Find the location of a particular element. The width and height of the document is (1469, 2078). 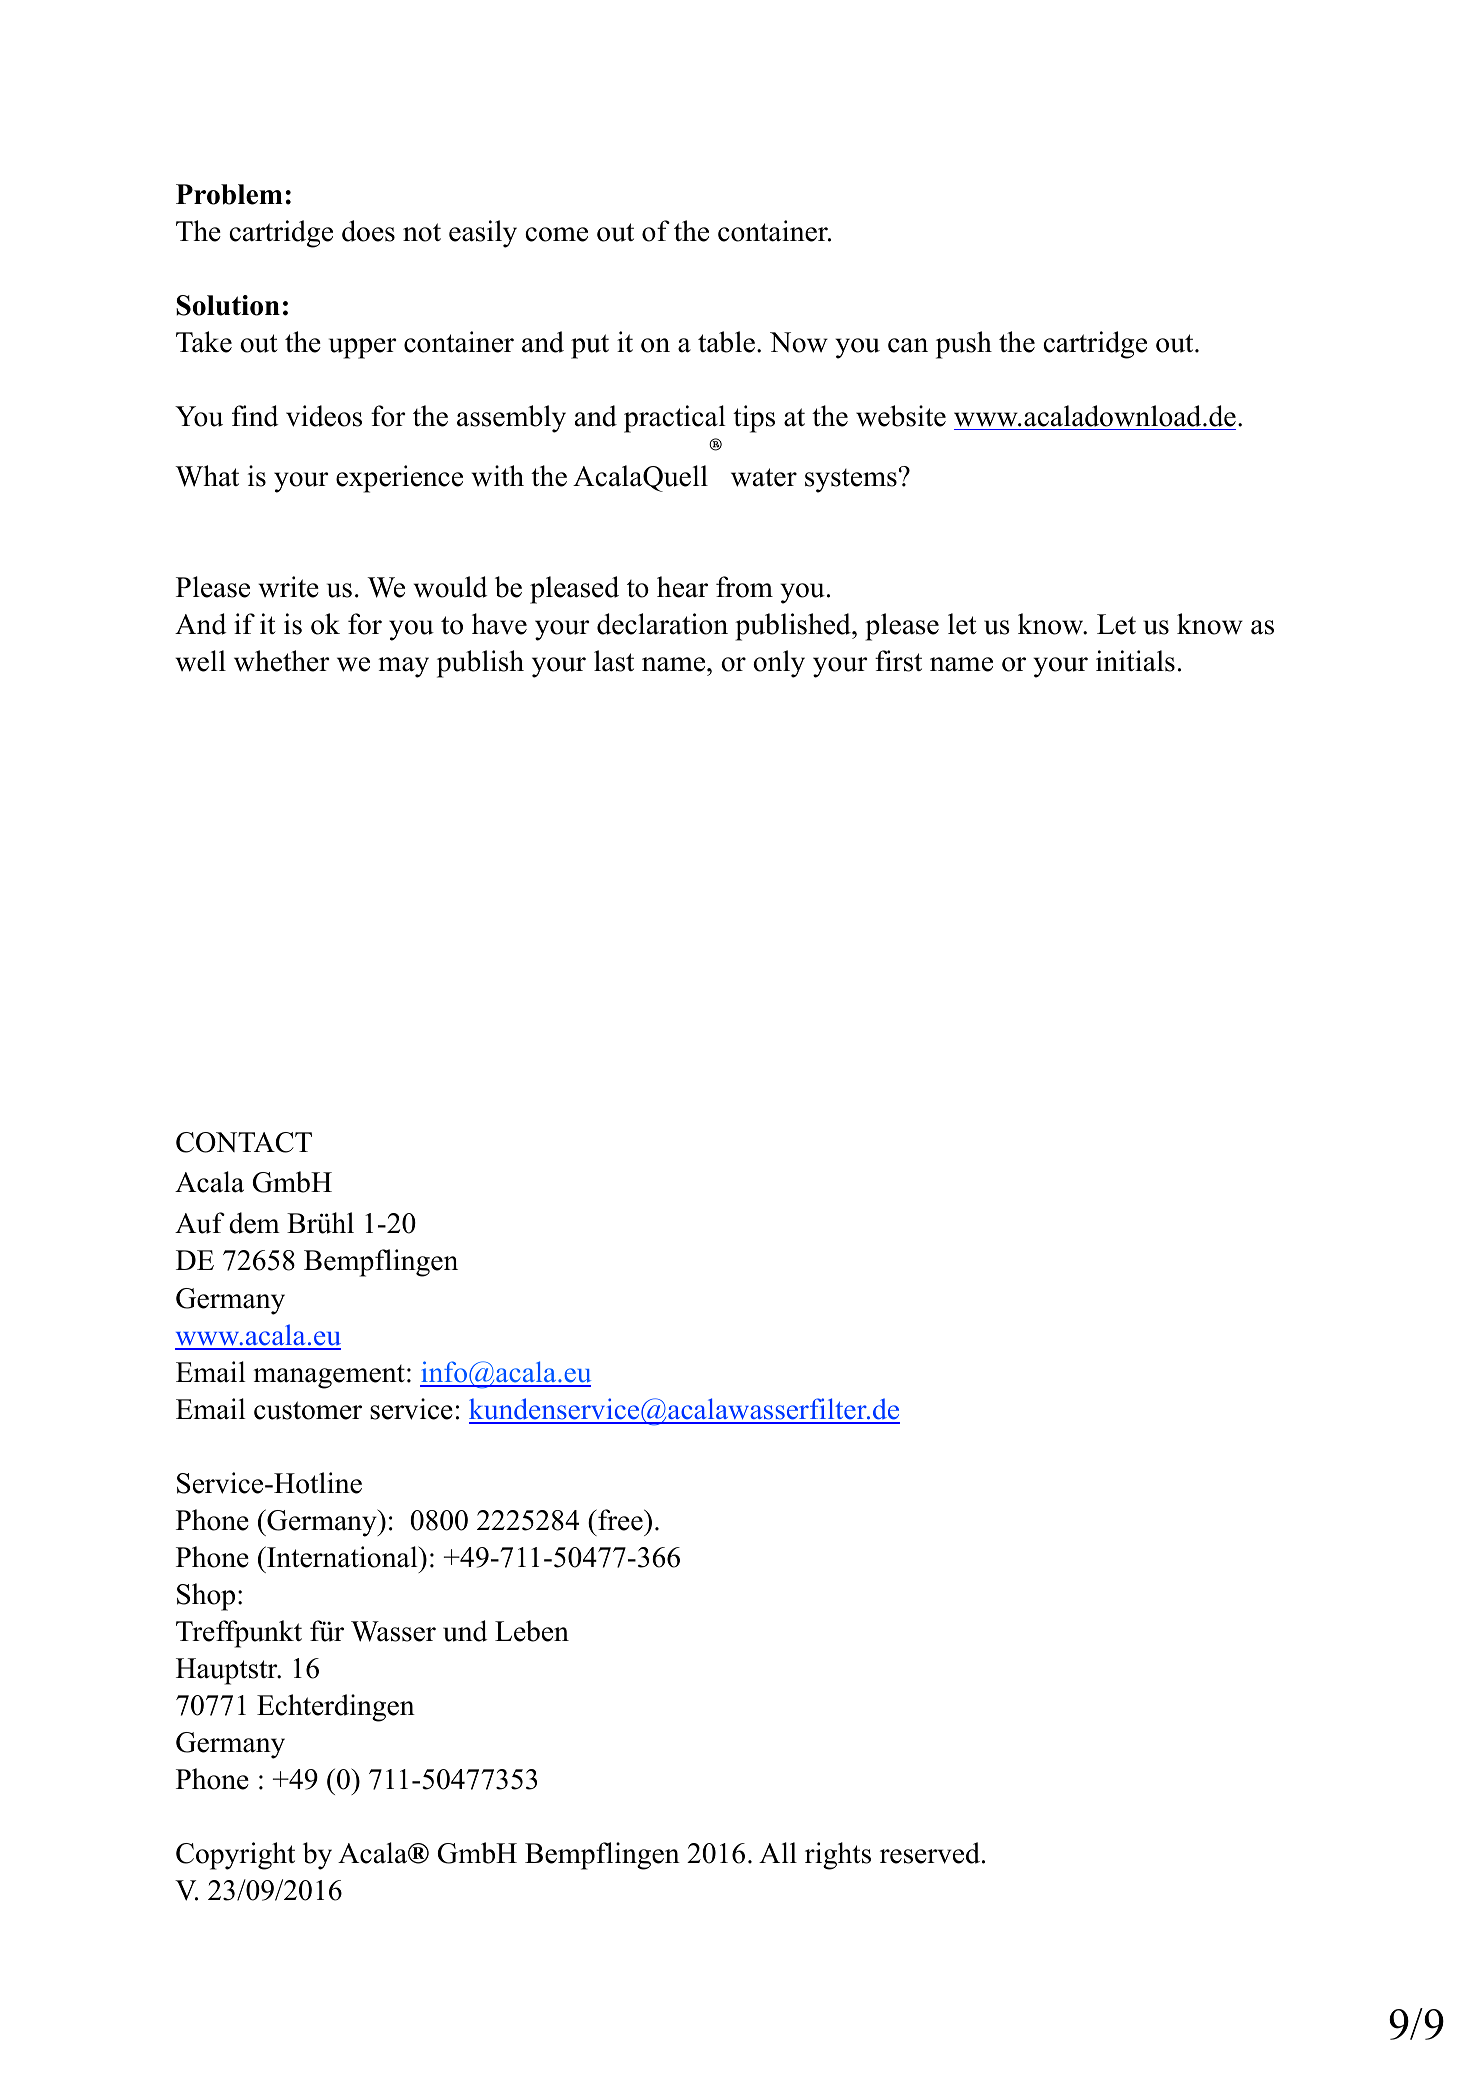

last is located at coordinates (614, 661).
